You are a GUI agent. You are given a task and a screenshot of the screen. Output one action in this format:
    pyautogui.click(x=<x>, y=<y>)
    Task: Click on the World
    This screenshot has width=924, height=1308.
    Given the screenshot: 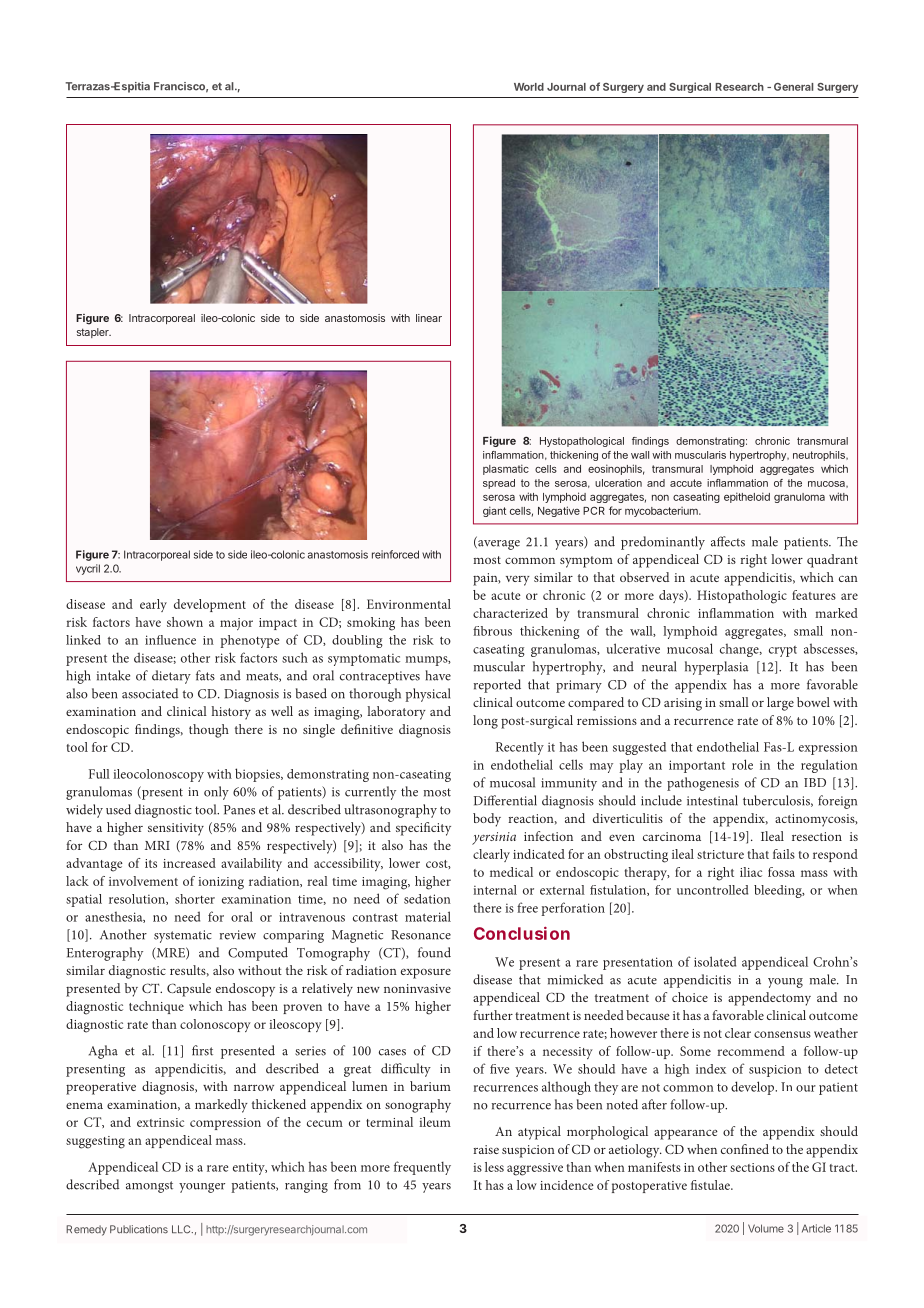 What is the action you would take?
    pyautogui.click(x=529, y=87)
